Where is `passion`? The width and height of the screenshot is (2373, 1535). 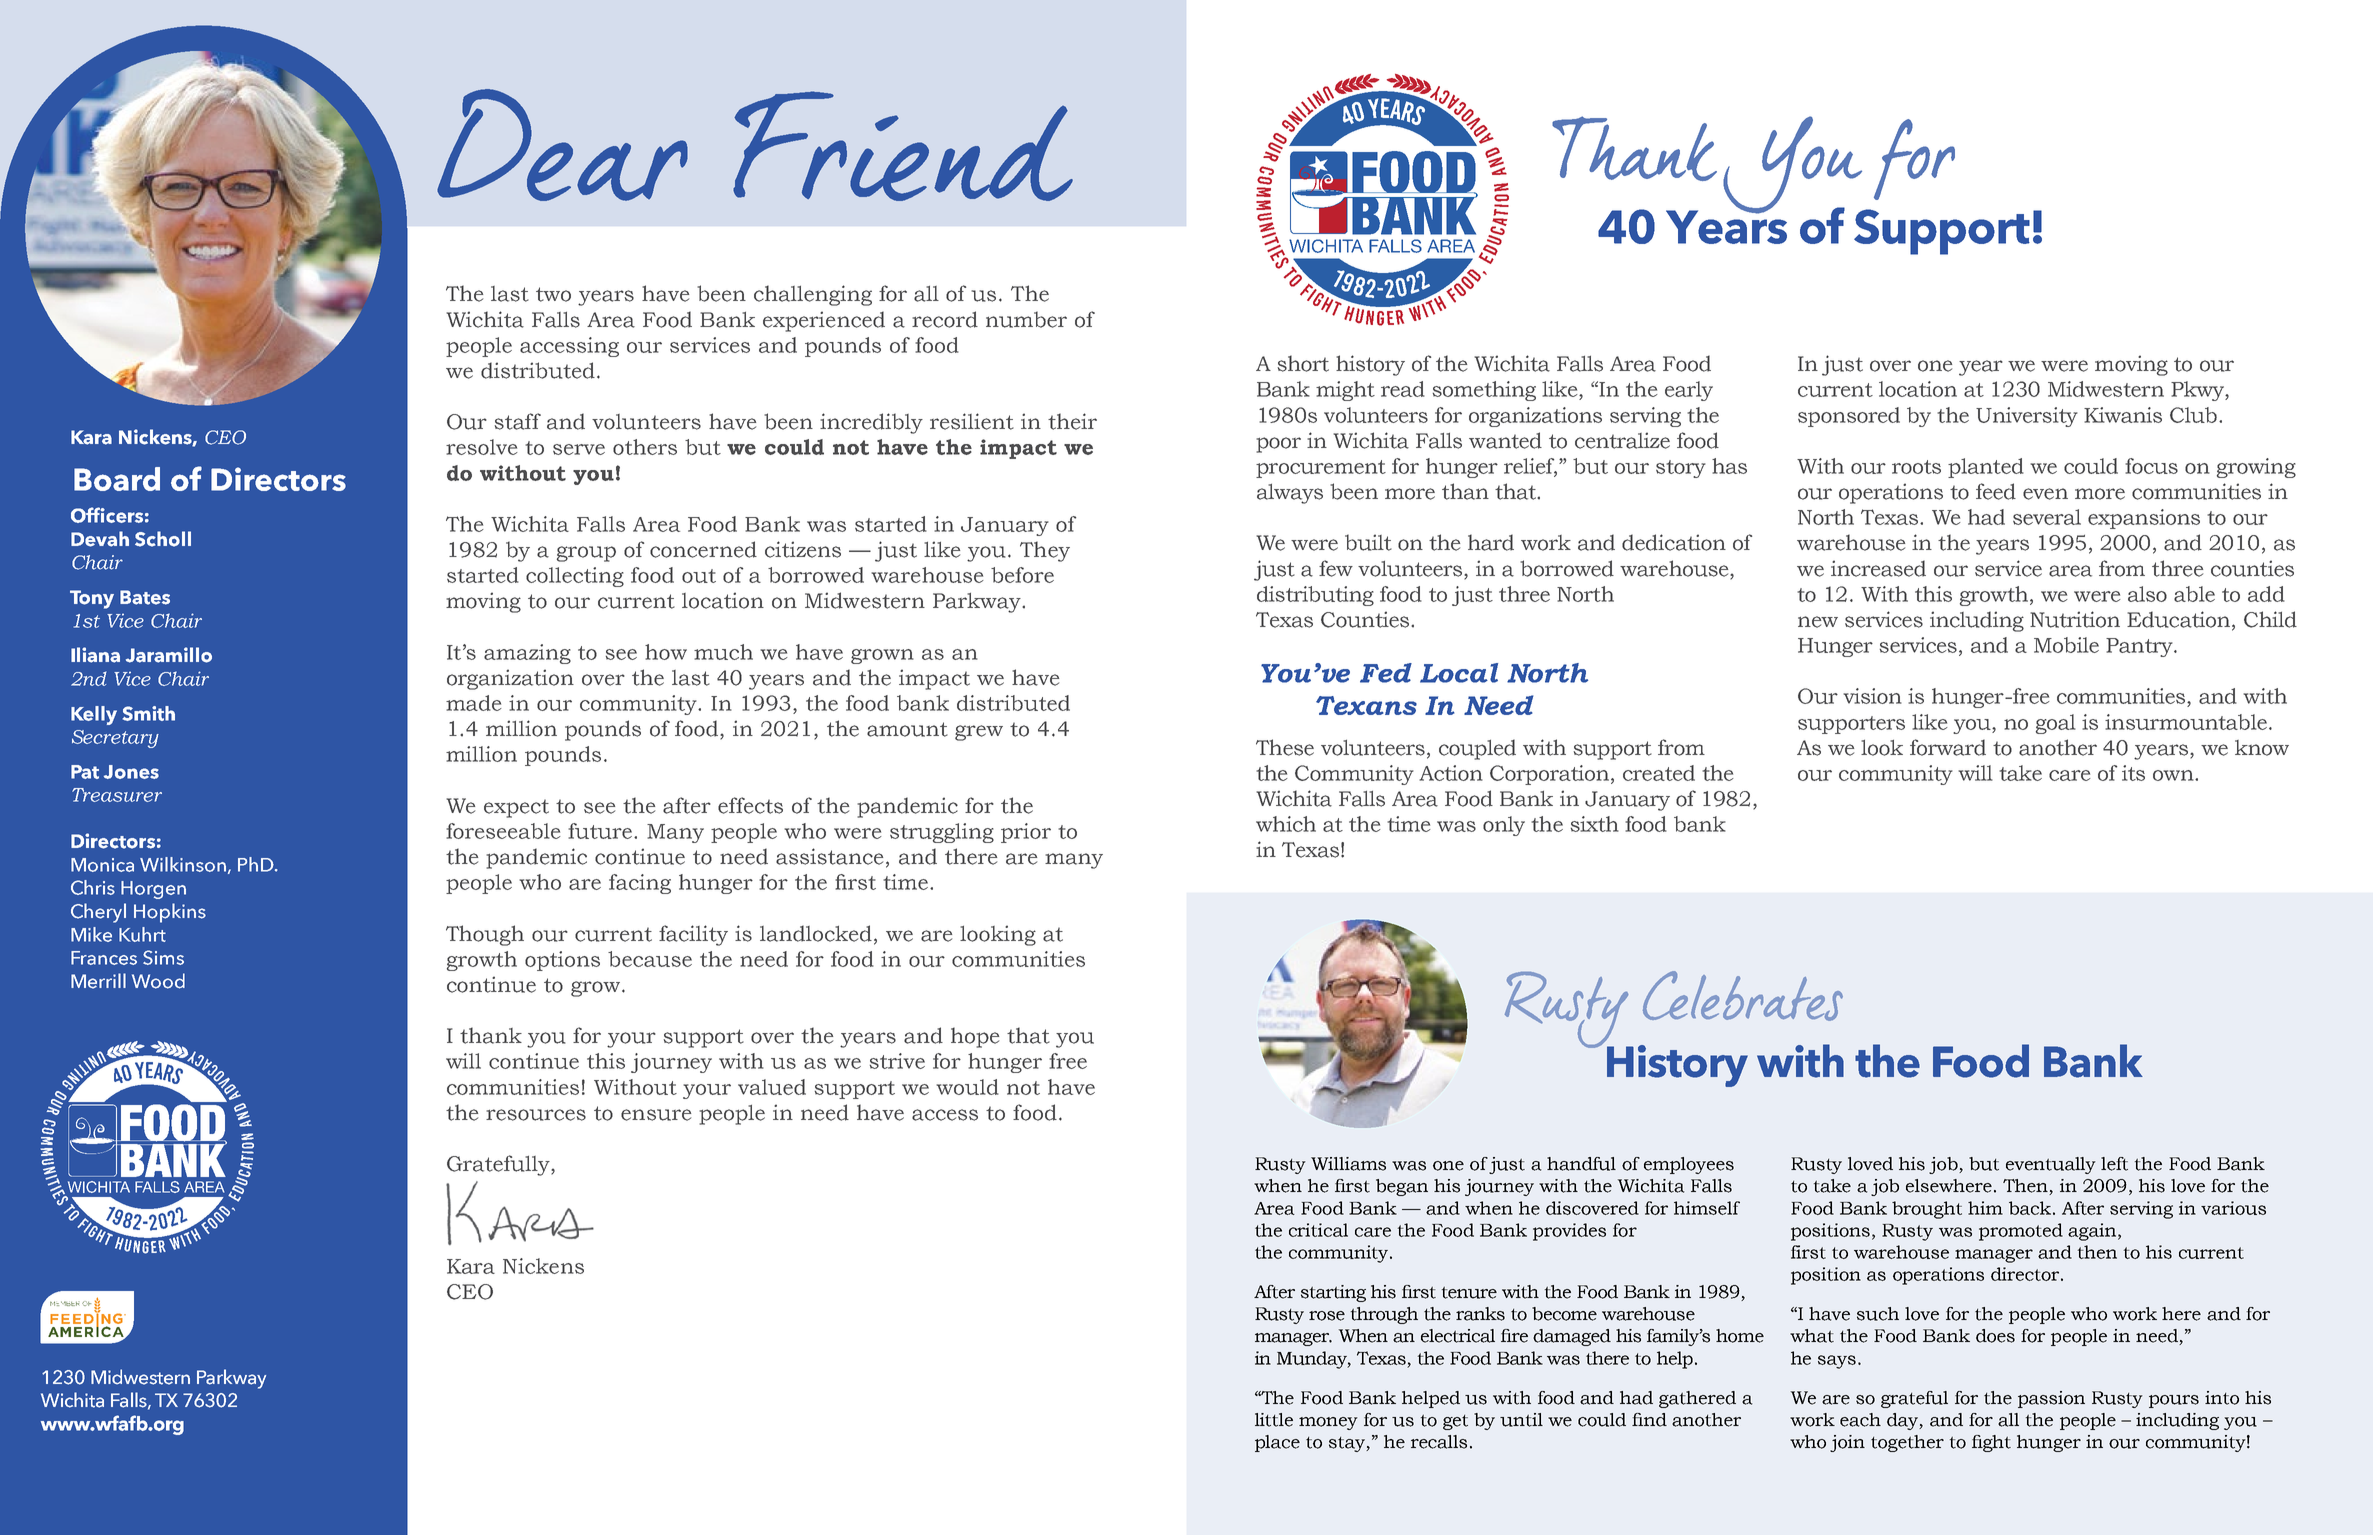 passion is located at coordinates (2051, 1399).
